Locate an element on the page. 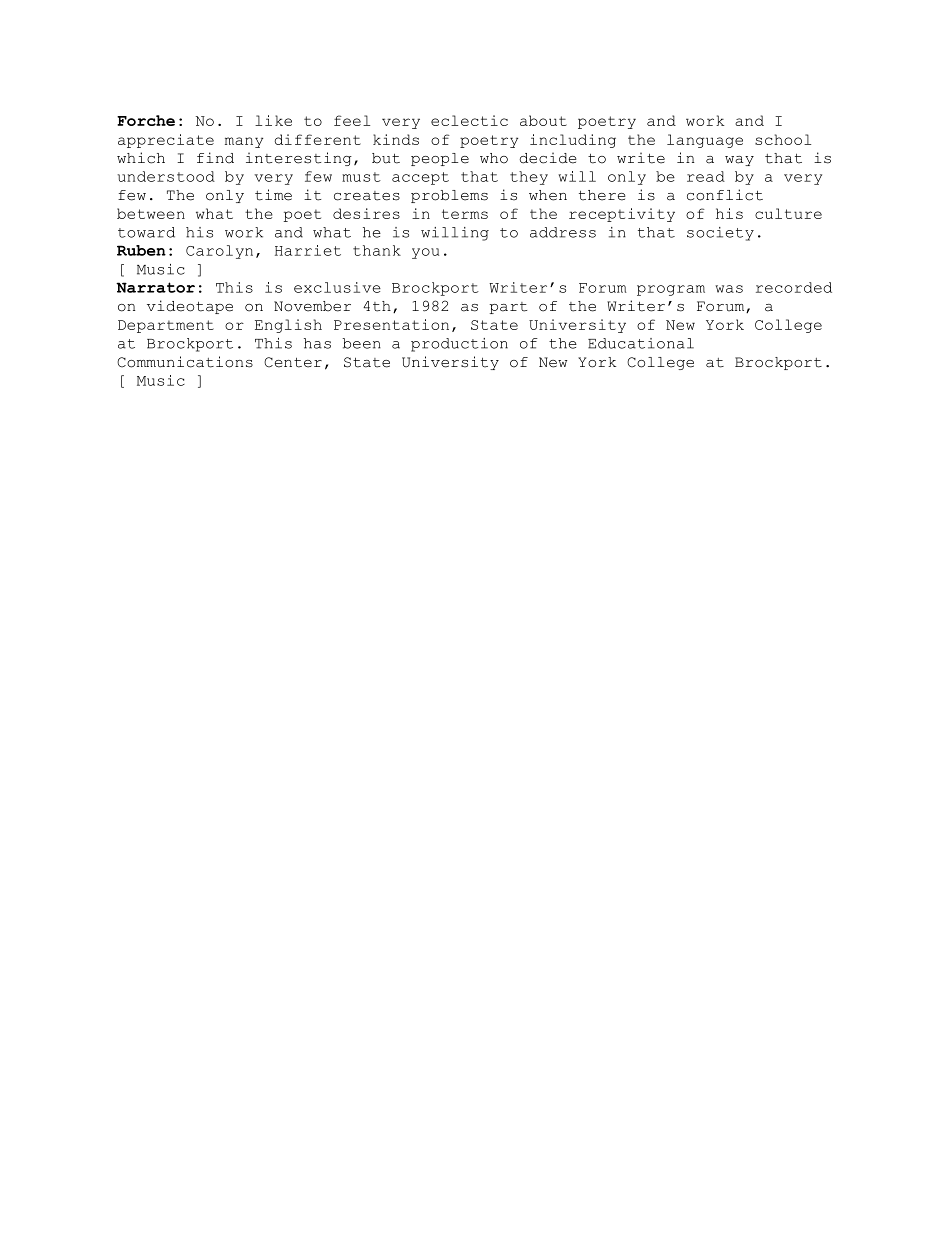 Image resolution: width=952 pixels, height=1233 pixels. society is located at coordinates (720, 234).
